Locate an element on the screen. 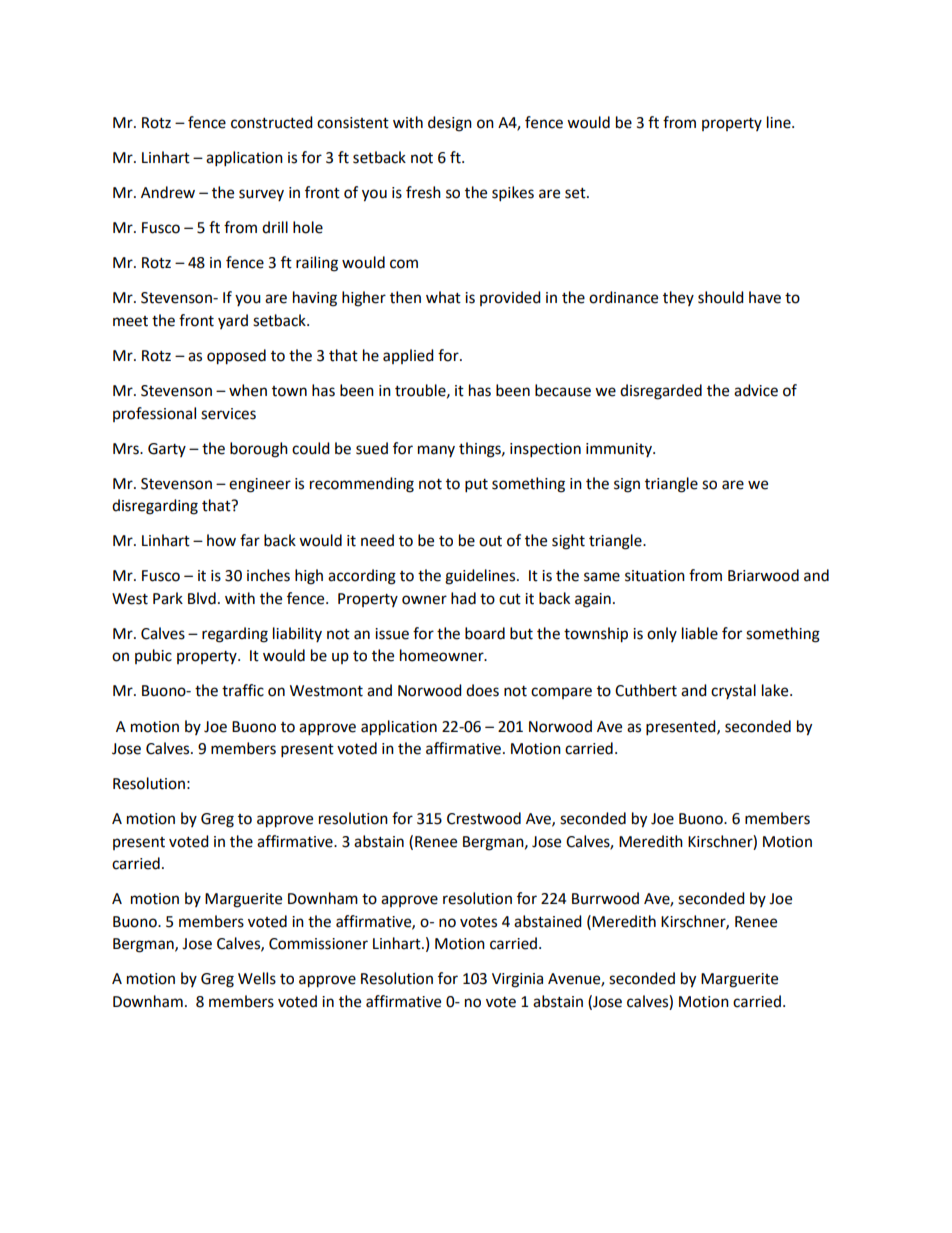  out is located at coordinates (490, 541).
